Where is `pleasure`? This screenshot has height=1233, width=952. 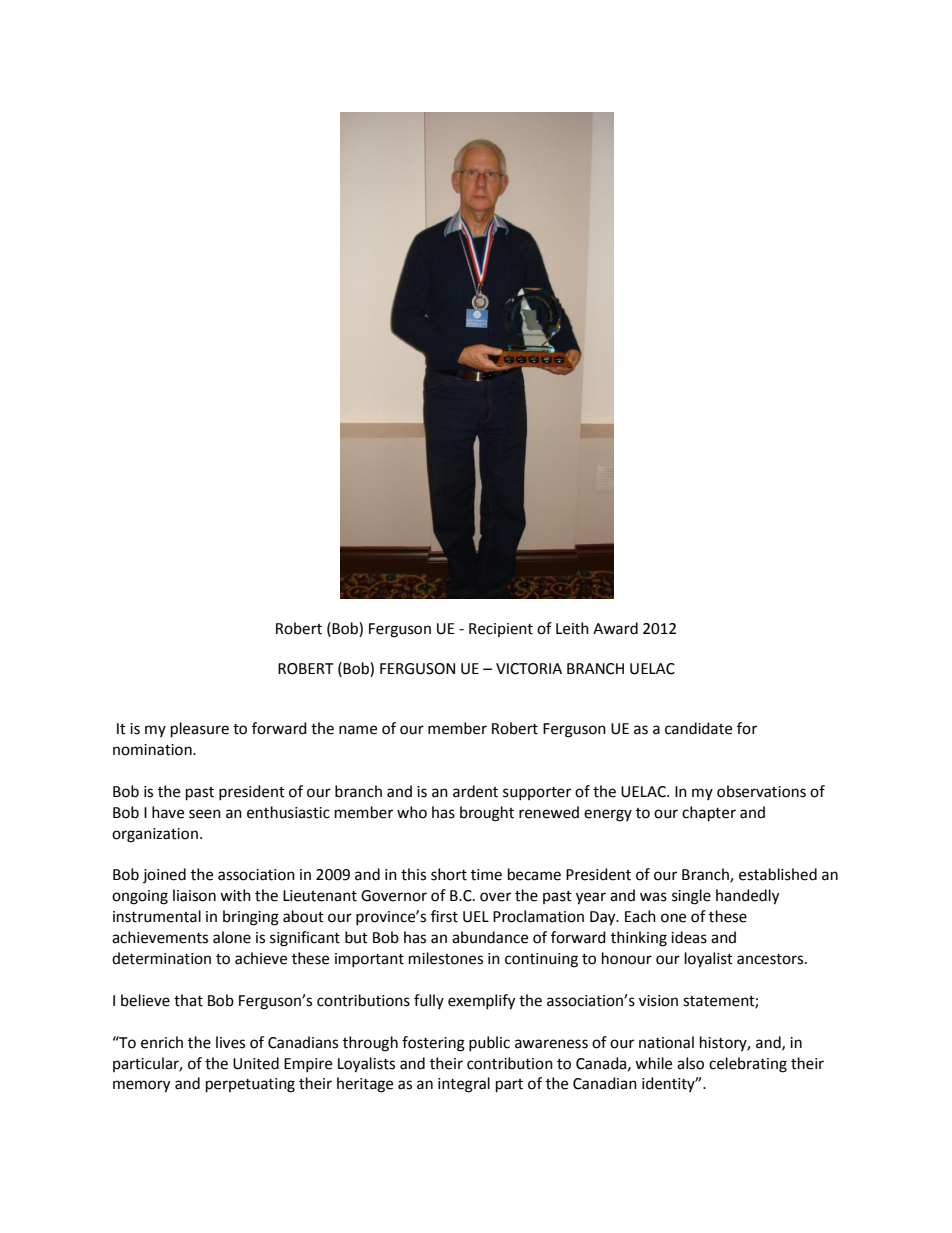 pleasure is located at coordinates (200, 730).
